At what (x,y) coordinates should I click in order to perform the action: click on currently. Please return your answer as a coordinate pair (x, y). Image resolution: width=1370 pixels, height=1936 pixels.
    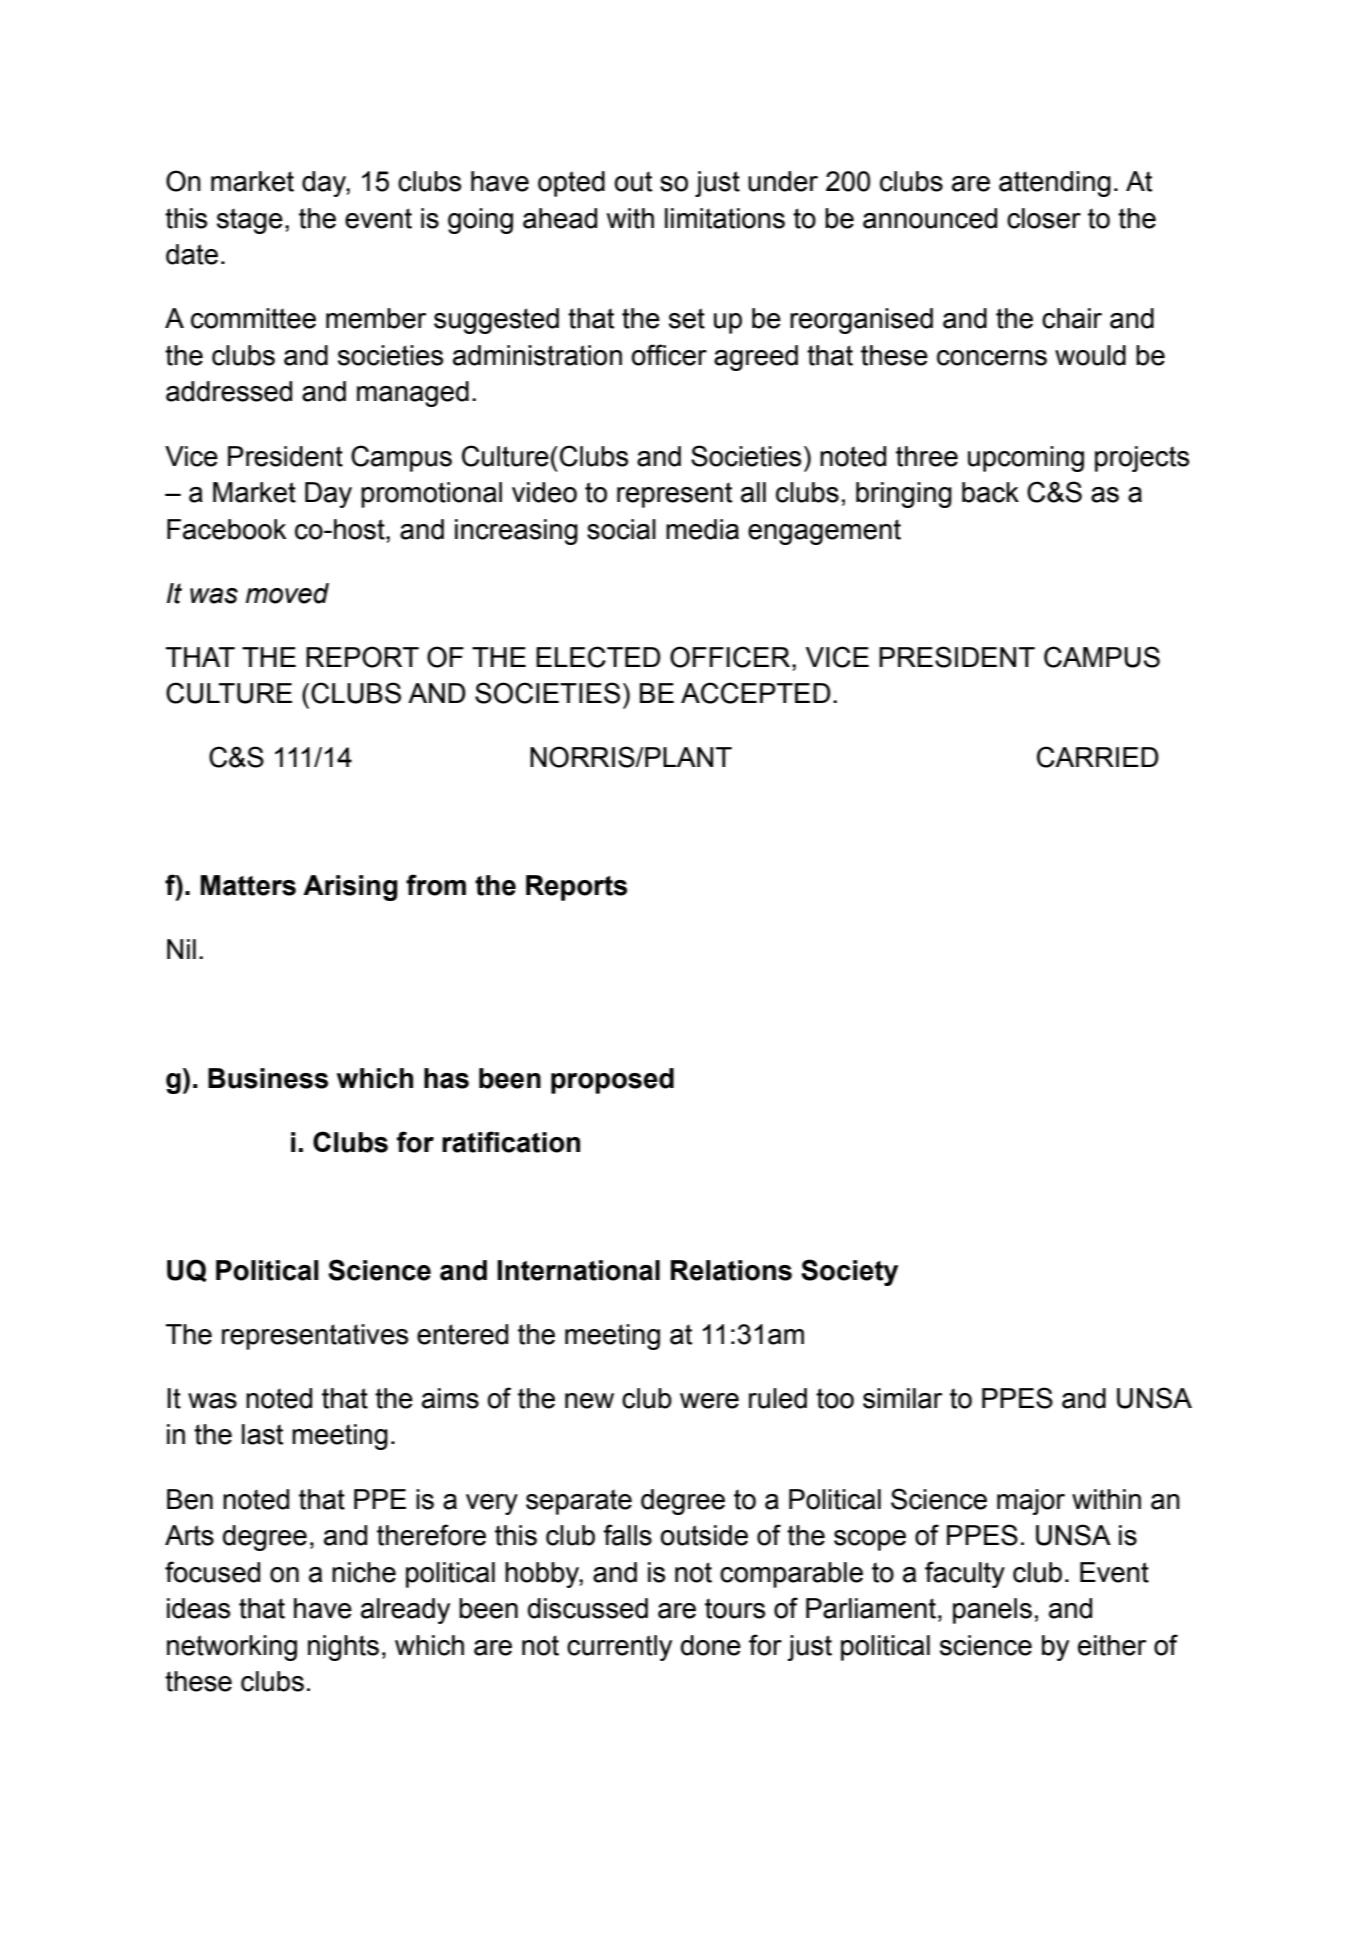
    Looking at the image, I should click on (619, 1648).
